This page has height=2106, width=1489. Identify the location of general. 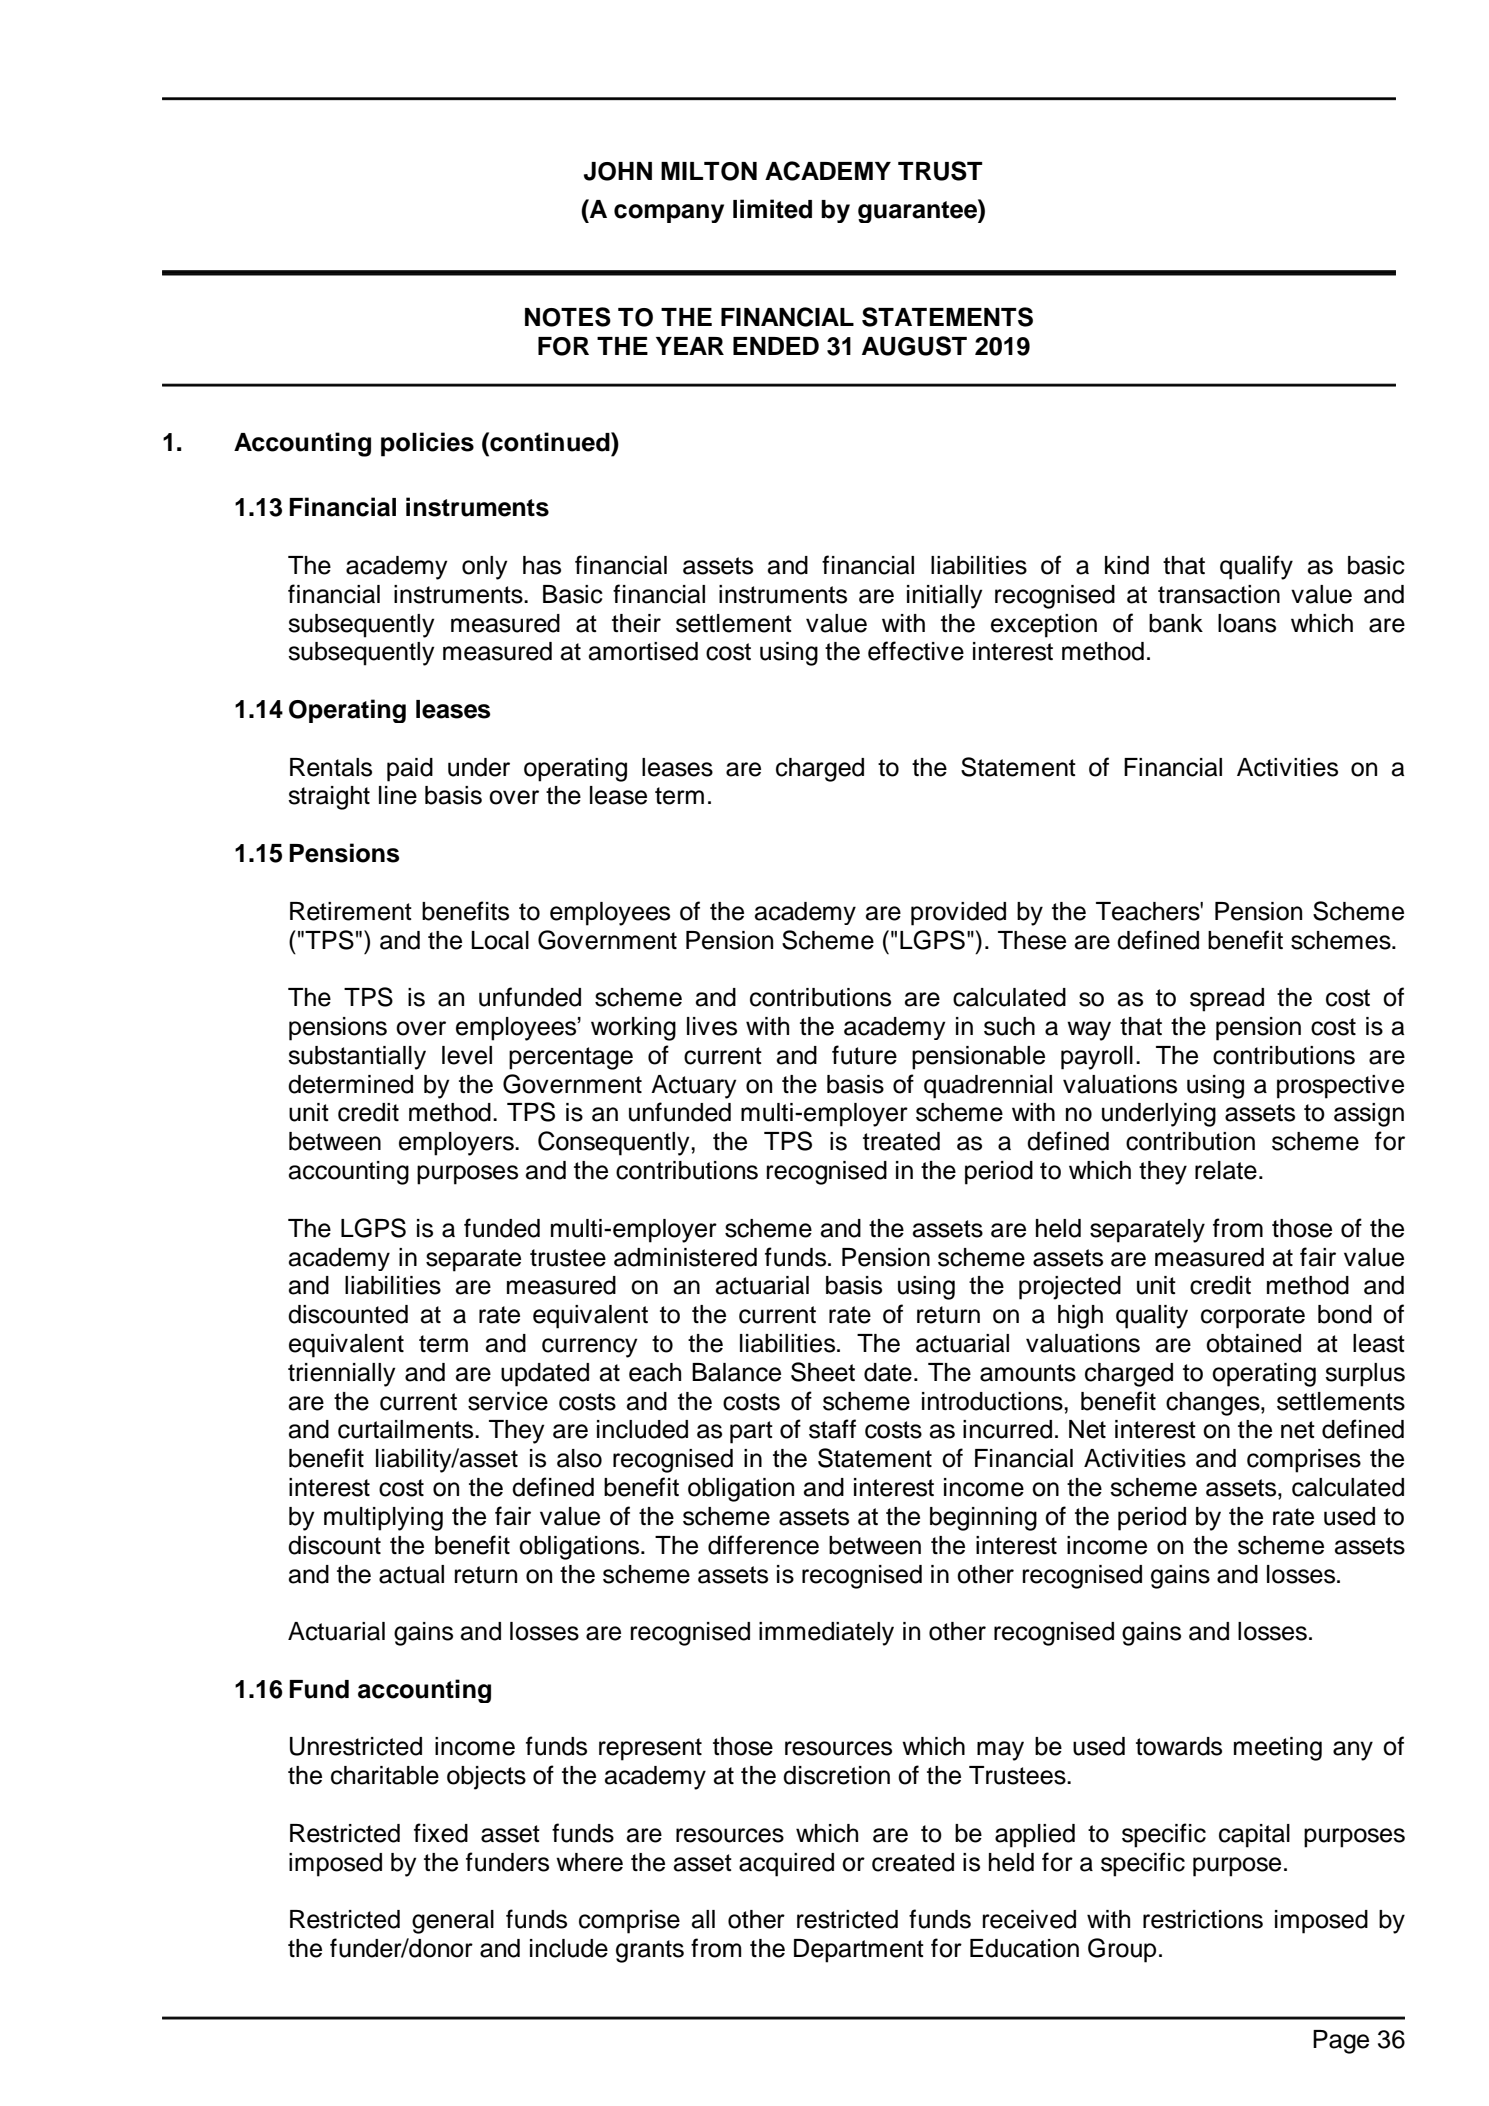
(453, 1922).
